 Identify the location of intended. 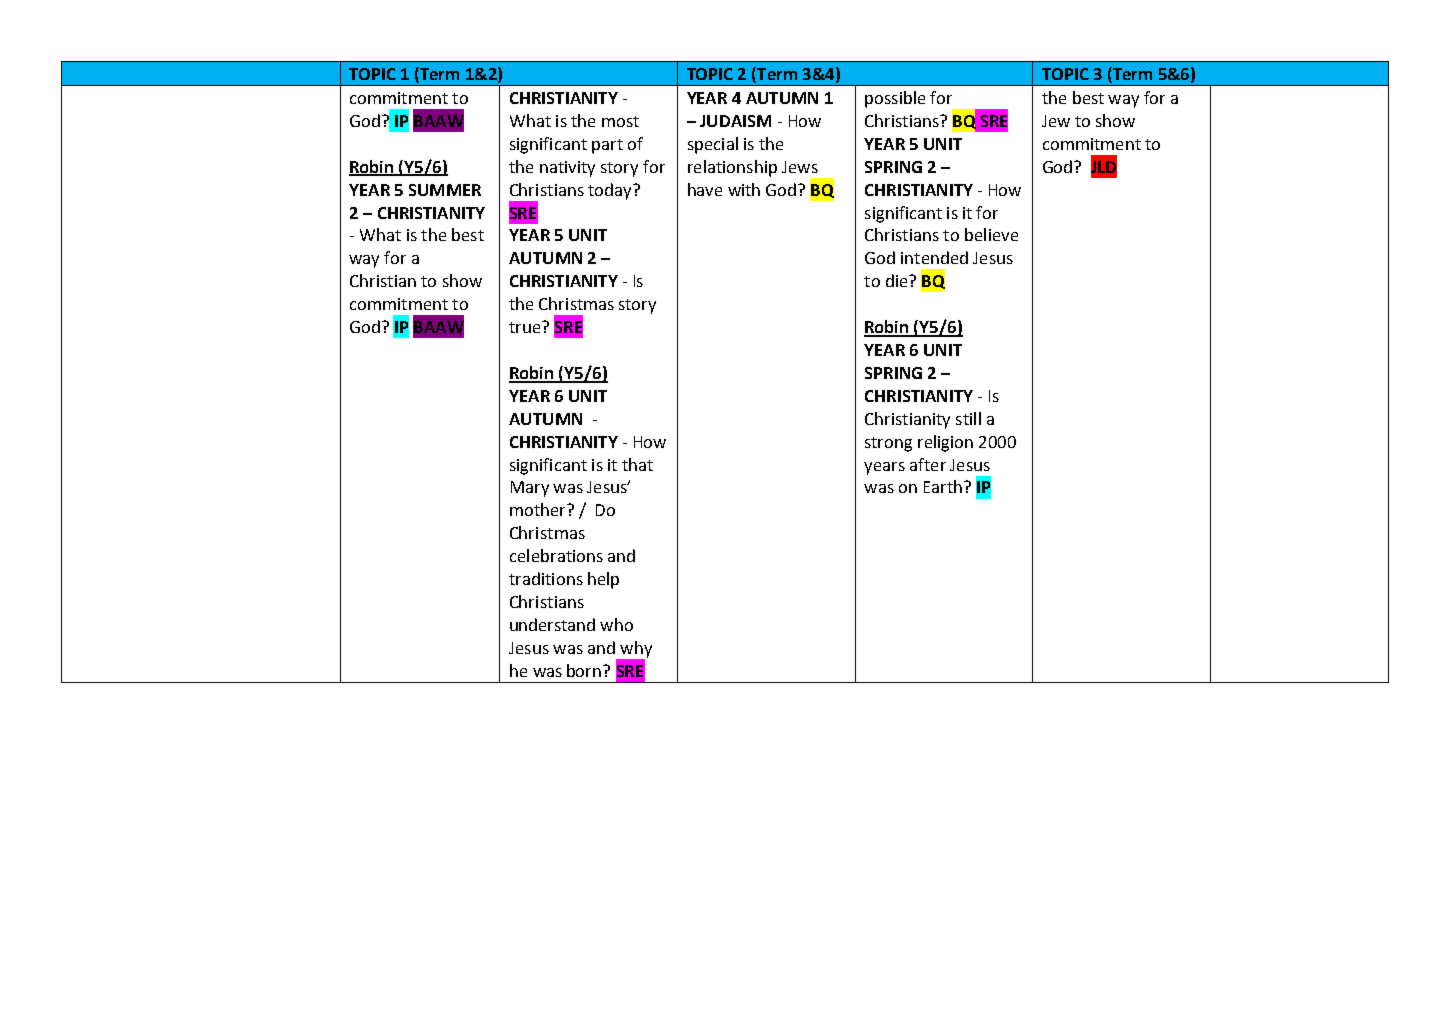
(934, 257).
